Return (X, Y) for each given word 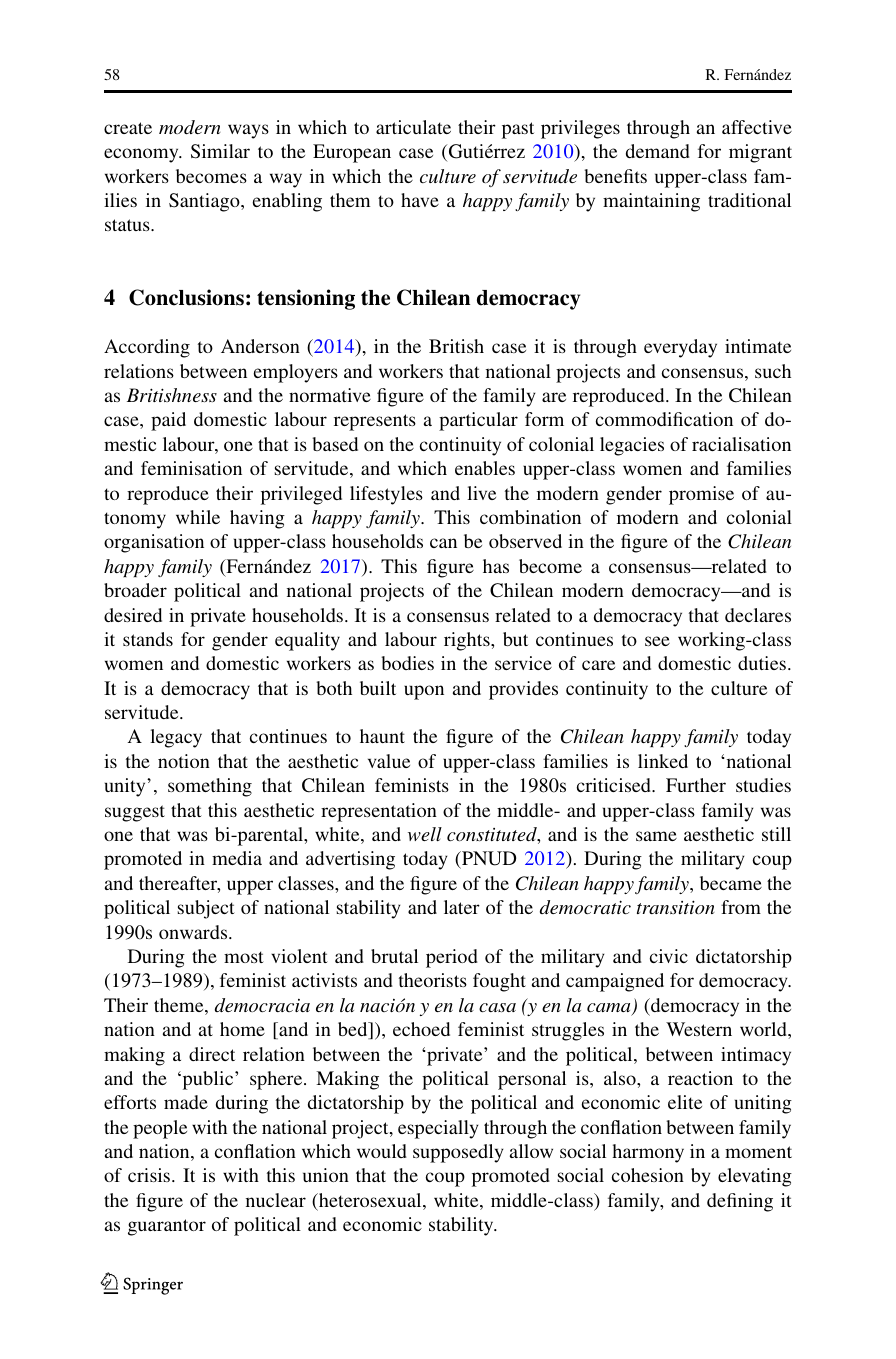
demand (658, 151)
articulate (413, 127)
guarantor (167, 1227)
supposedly (458, 1153)
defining (740, 1202)
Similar (220, 151)
